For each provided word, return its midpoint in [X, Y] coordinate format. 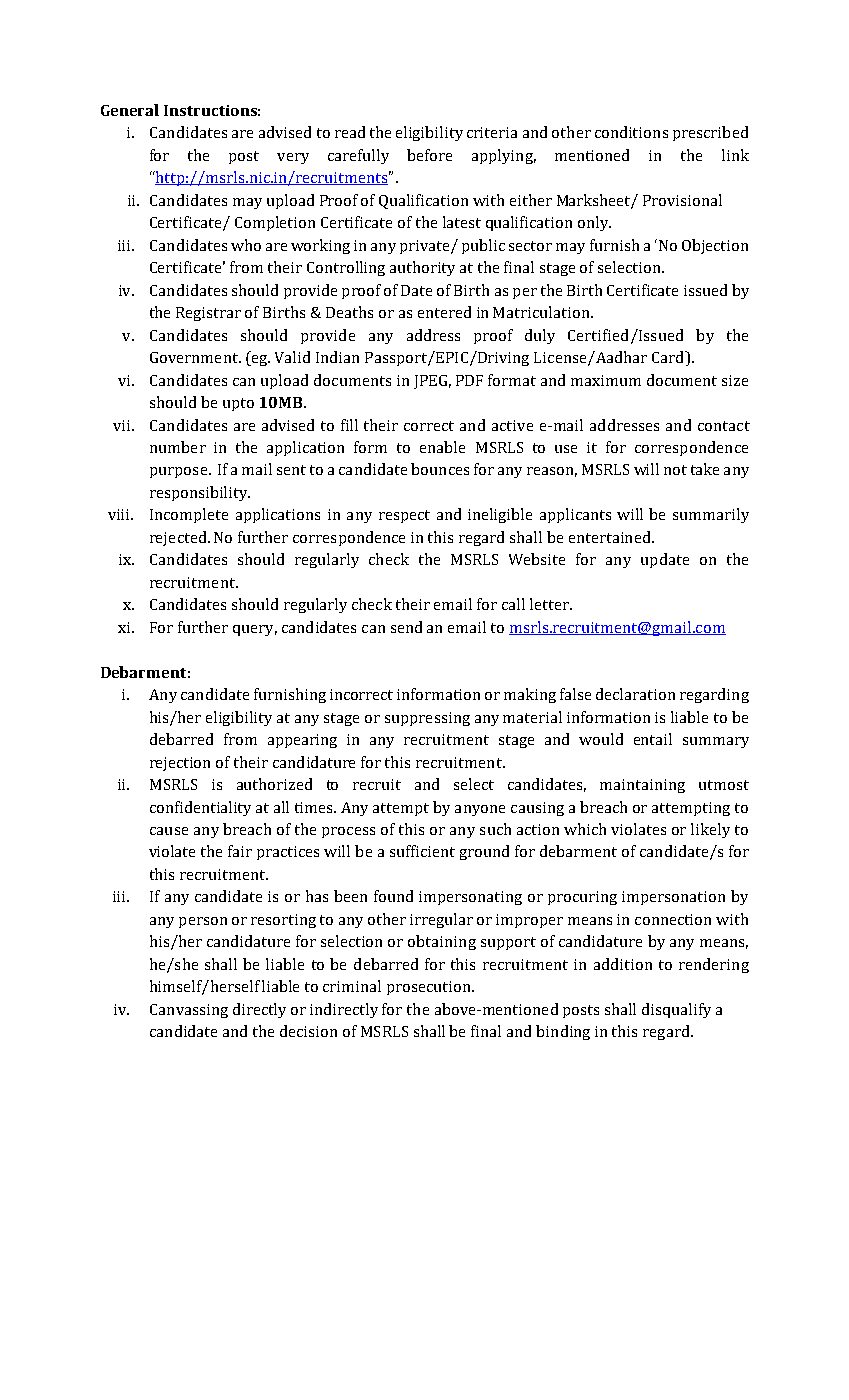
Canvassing [189, 1011]
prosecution [430, 988]
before [429, 155]
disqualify [676, 1010]
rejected [179, 538]
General [130, 110]
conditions [631, 132]
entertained [611, 537]
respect [404, 516]
